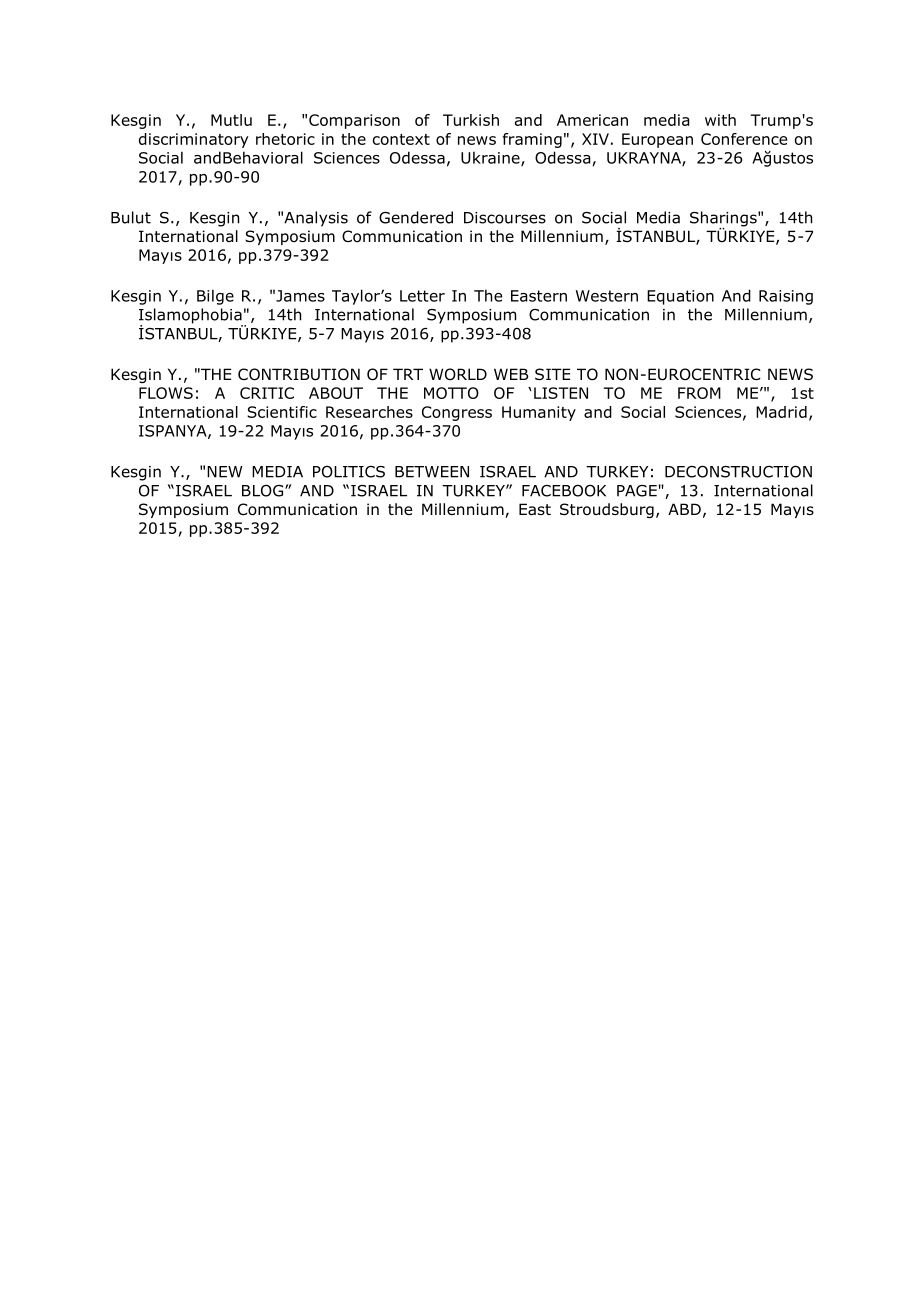 Image resolution: width=924 pixels, height=1308 pixels. I want to click on Discourses, so click(505, 218).
